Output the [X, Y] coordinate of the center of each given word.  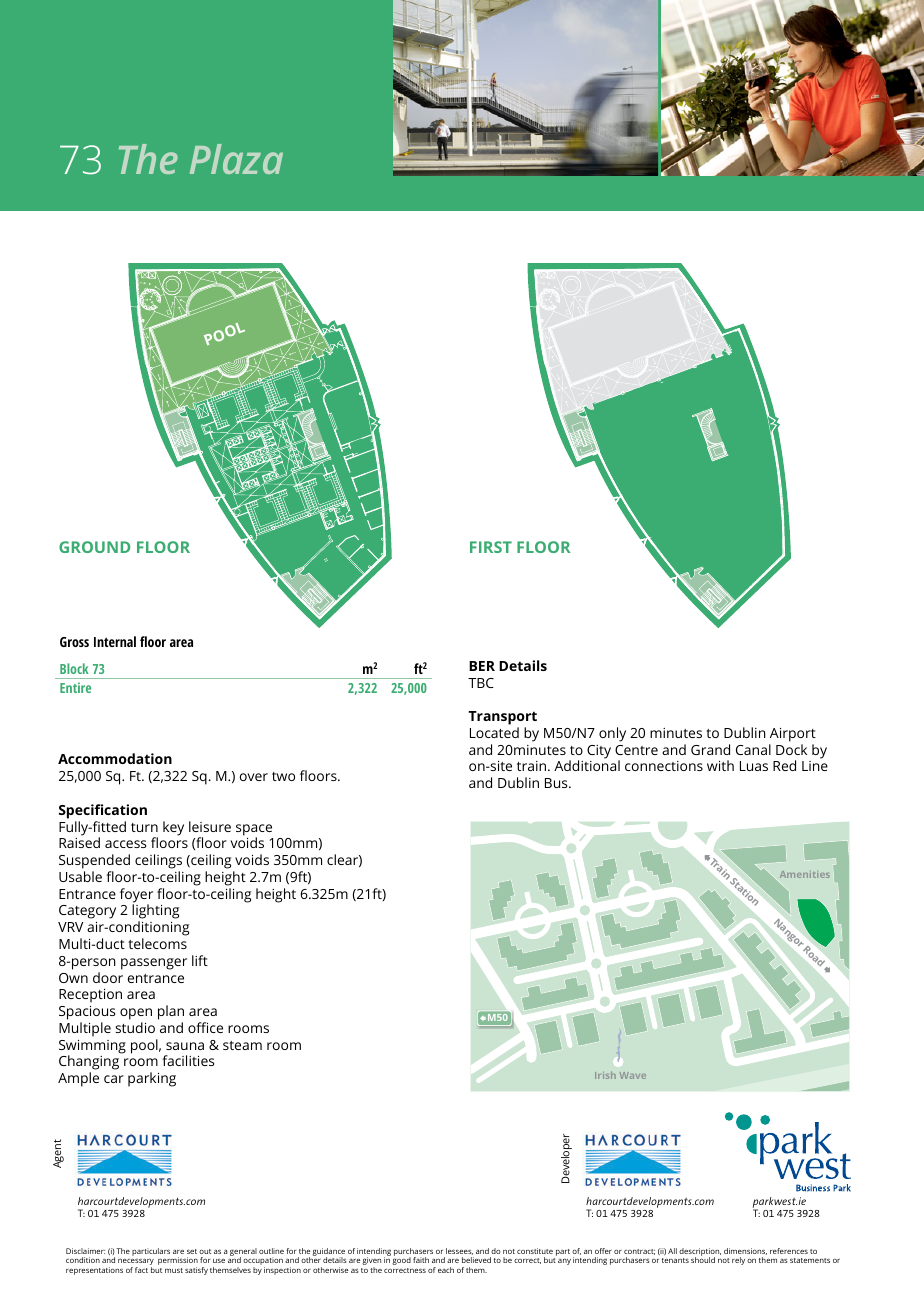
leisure [210, 826]
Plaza [236, 159]
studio [135, 1027]
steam [242, 1045]
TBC [481, 683]
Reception [90, 996]
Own [73, 978]
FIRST [491, 547]
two [283, 776]
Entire [75, 687]
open [136, 1014]
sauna [185, 1046]
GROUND [94, 547]
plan [171, 1012]
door [108, 977]
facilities [188, 1060]
